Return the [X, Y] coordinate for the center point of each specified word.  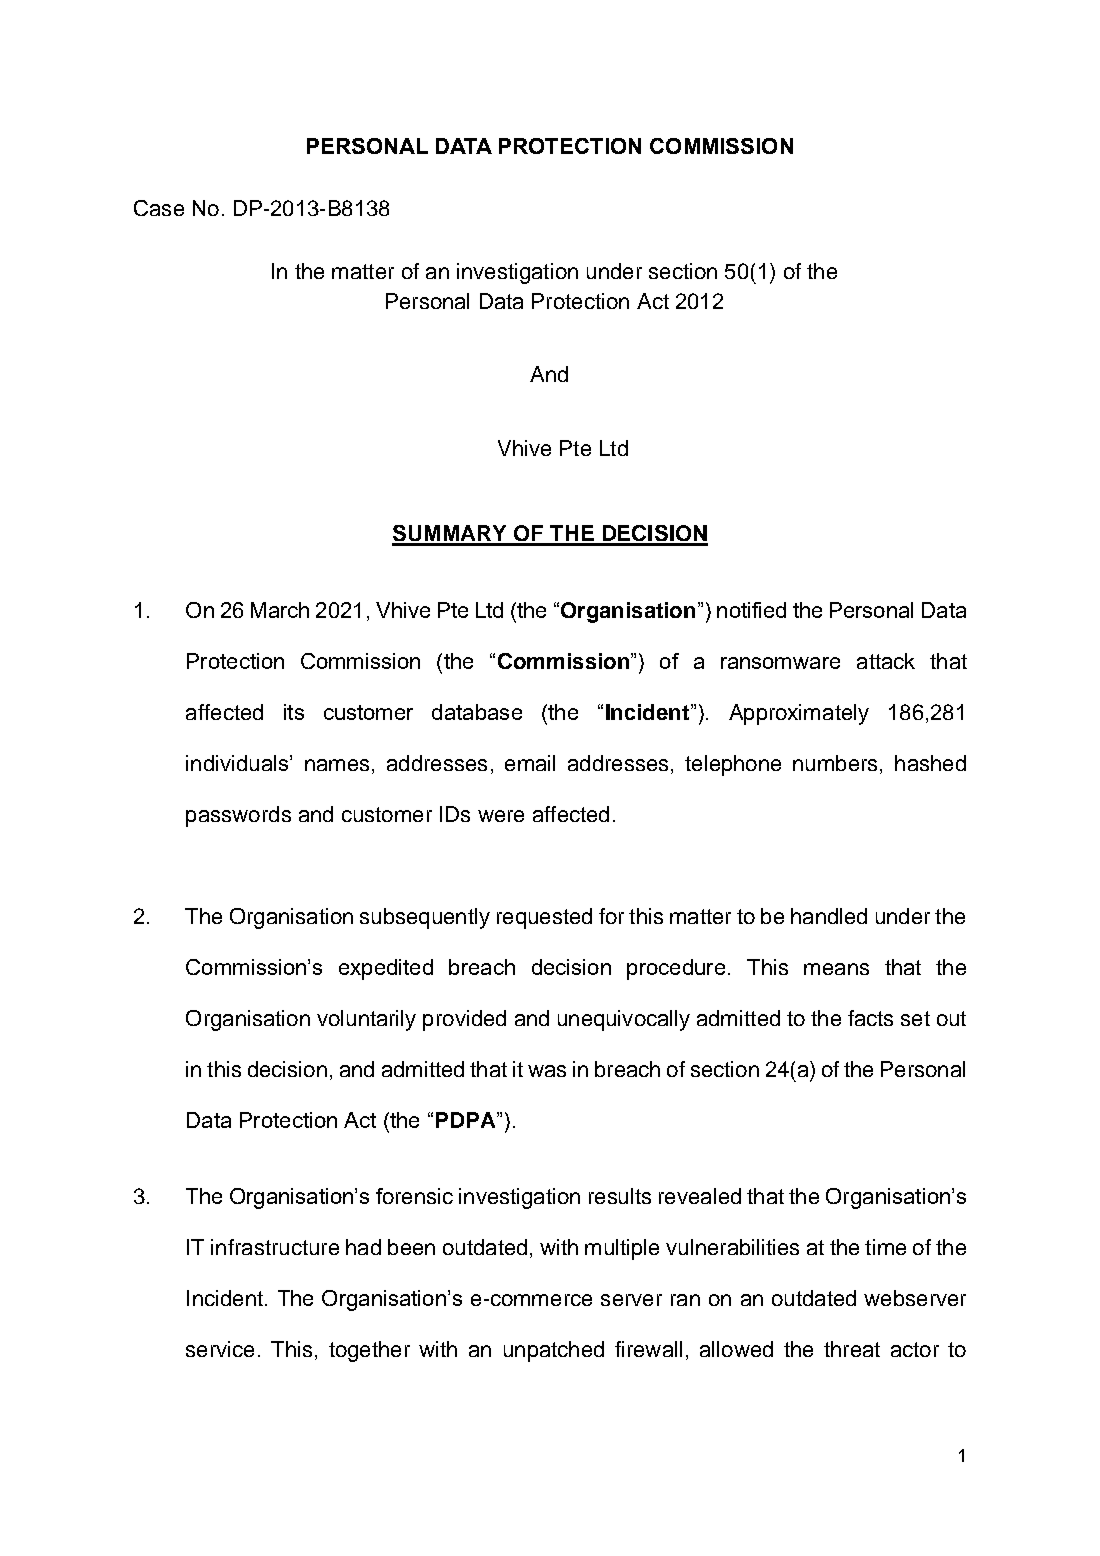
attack [886, 661]
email [530, 763]
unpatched [554, 1351]
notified [751, 610]
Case [159, 208]
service [220, 1349]
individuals [238, 763]
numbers [835, 763]
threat [852, 1349]
